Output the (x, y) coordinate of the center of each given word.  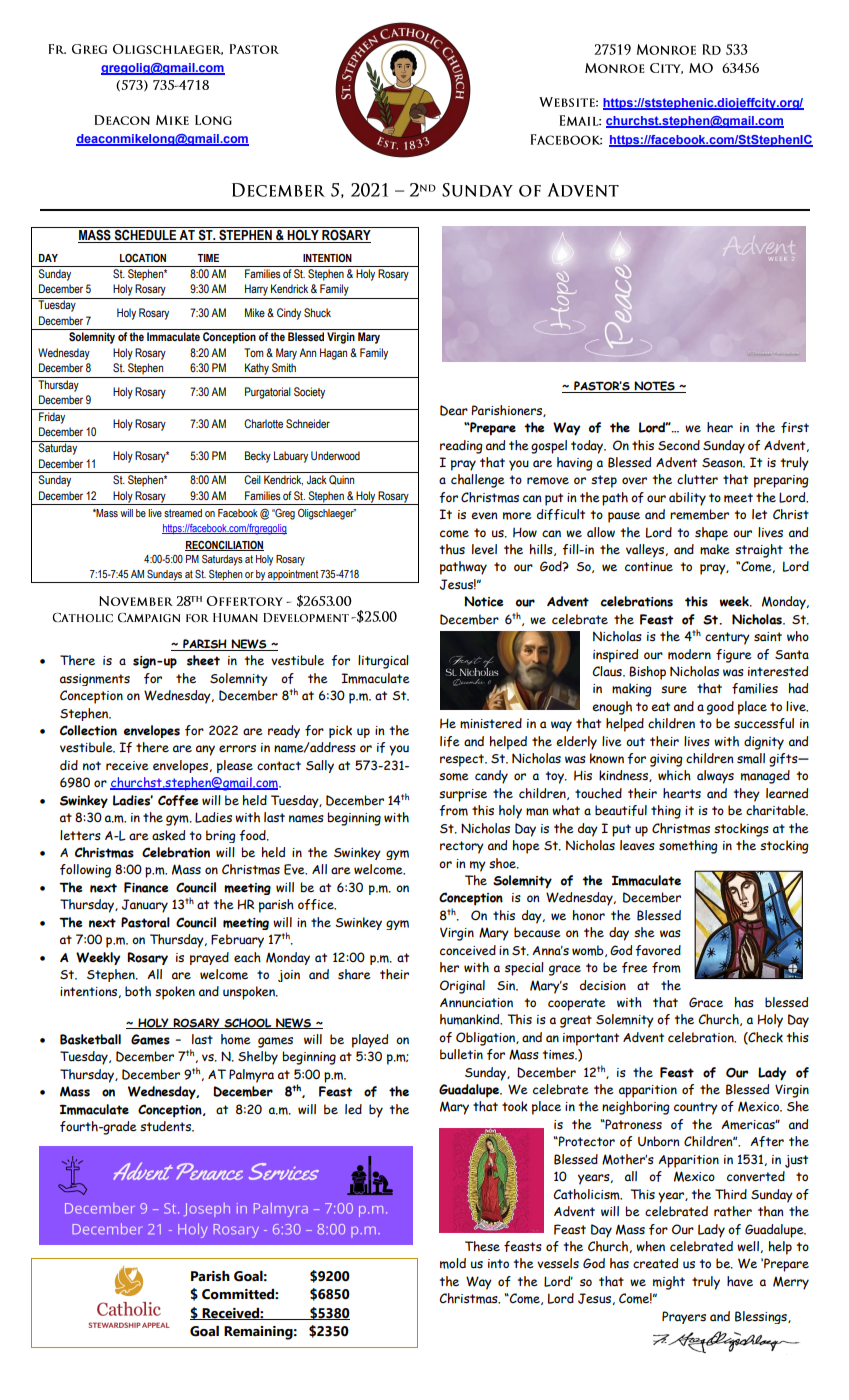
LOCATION (143, 258)
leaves (637, 845)
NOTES (655, 387)
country (696, 1108)
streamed (183, 513)
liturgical (383, 662)
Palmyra (251, 1076)
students (166, 1126)
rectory (462, 847)
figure (734, 656)
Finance (146, 887)
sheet (203, 660)
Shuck (317, 312)
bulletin (461, 1054)
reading (461, 447)
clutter (697, 479)
